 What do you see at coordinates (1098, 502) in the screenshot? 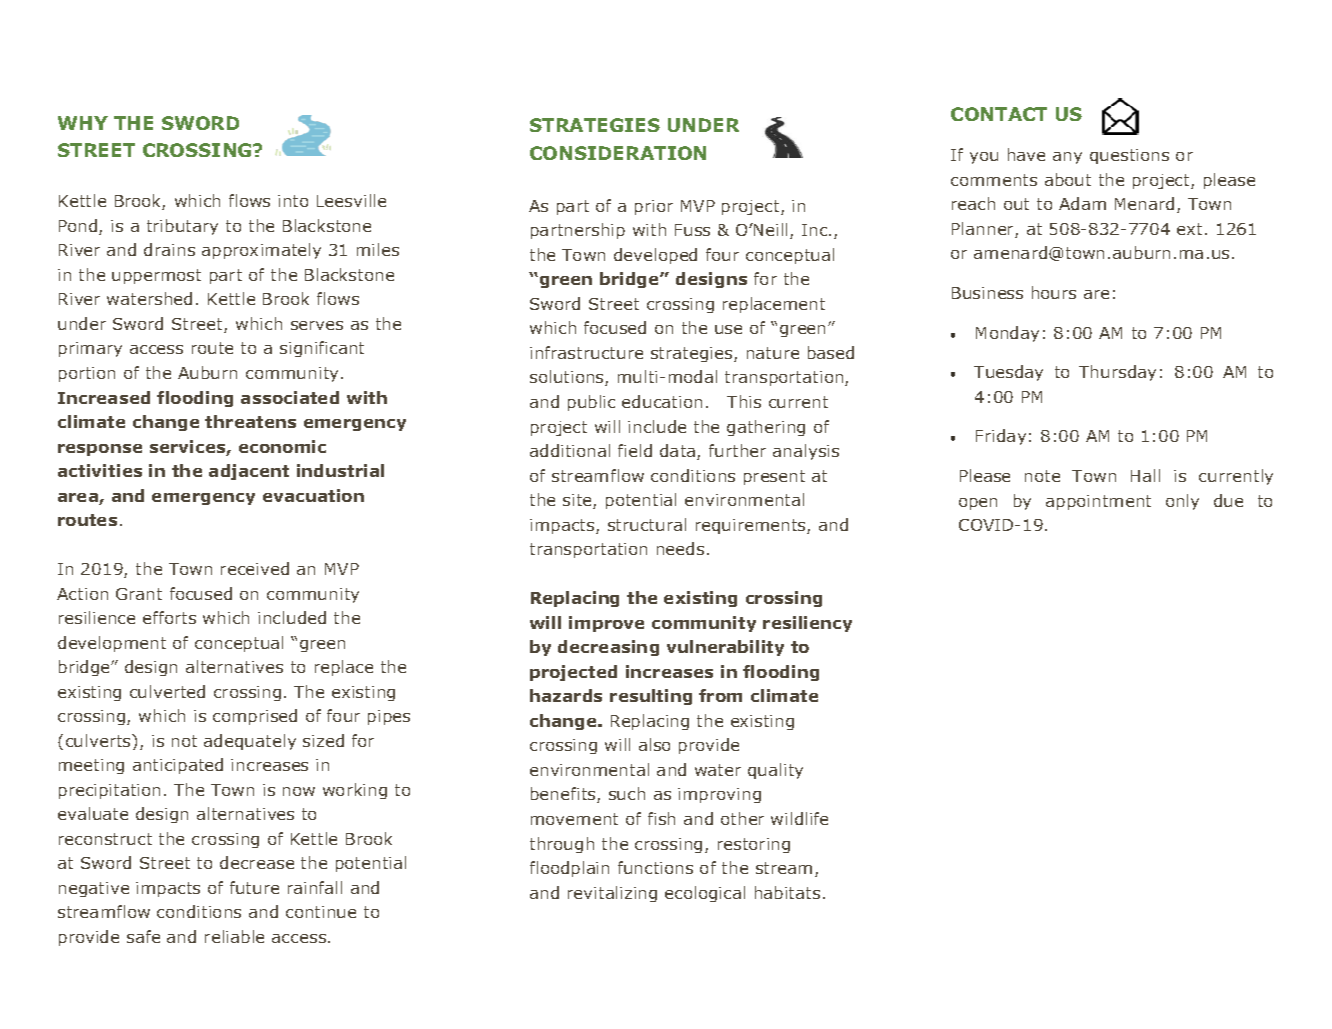
I see `appointment` at bounding box center [1098, 502].
